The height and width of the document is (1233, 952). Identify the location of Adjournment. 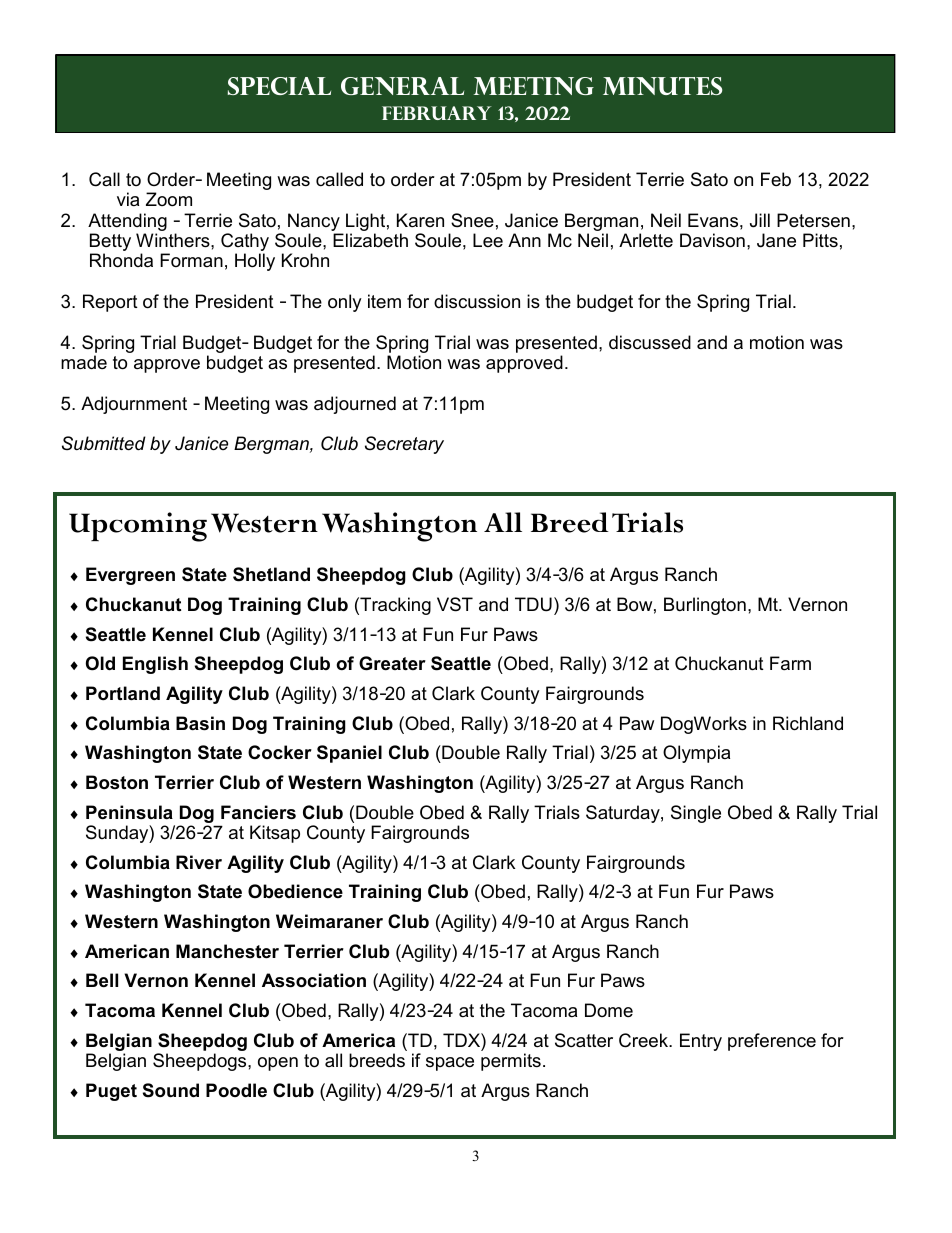
(134, 405).
